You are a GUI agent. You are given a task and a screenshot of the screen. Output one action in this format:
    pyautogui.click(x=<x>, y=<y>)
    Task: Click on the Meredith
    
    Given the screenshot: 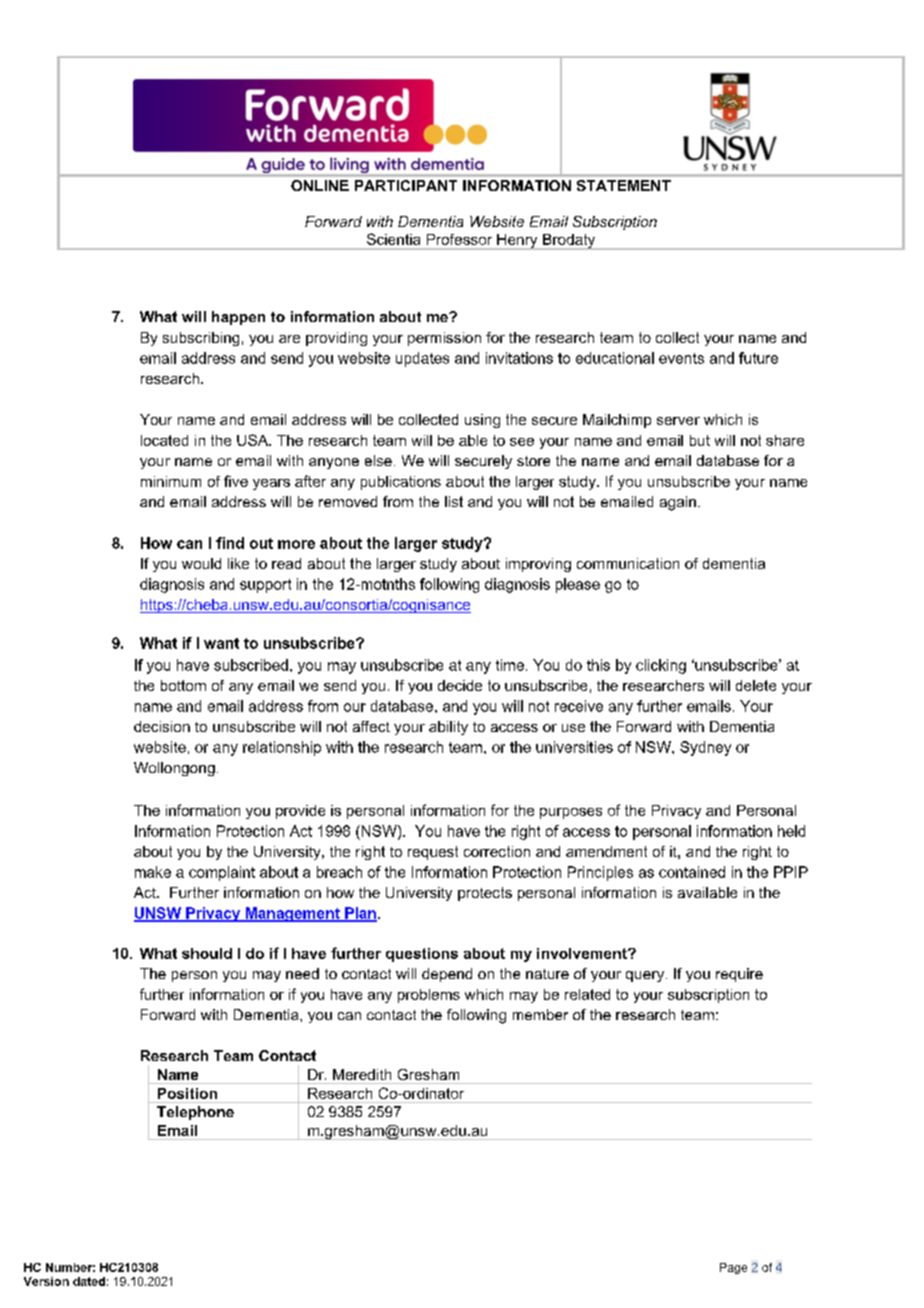 What is the action you would take?
    pyautogui.click(x=362, y=1074)
